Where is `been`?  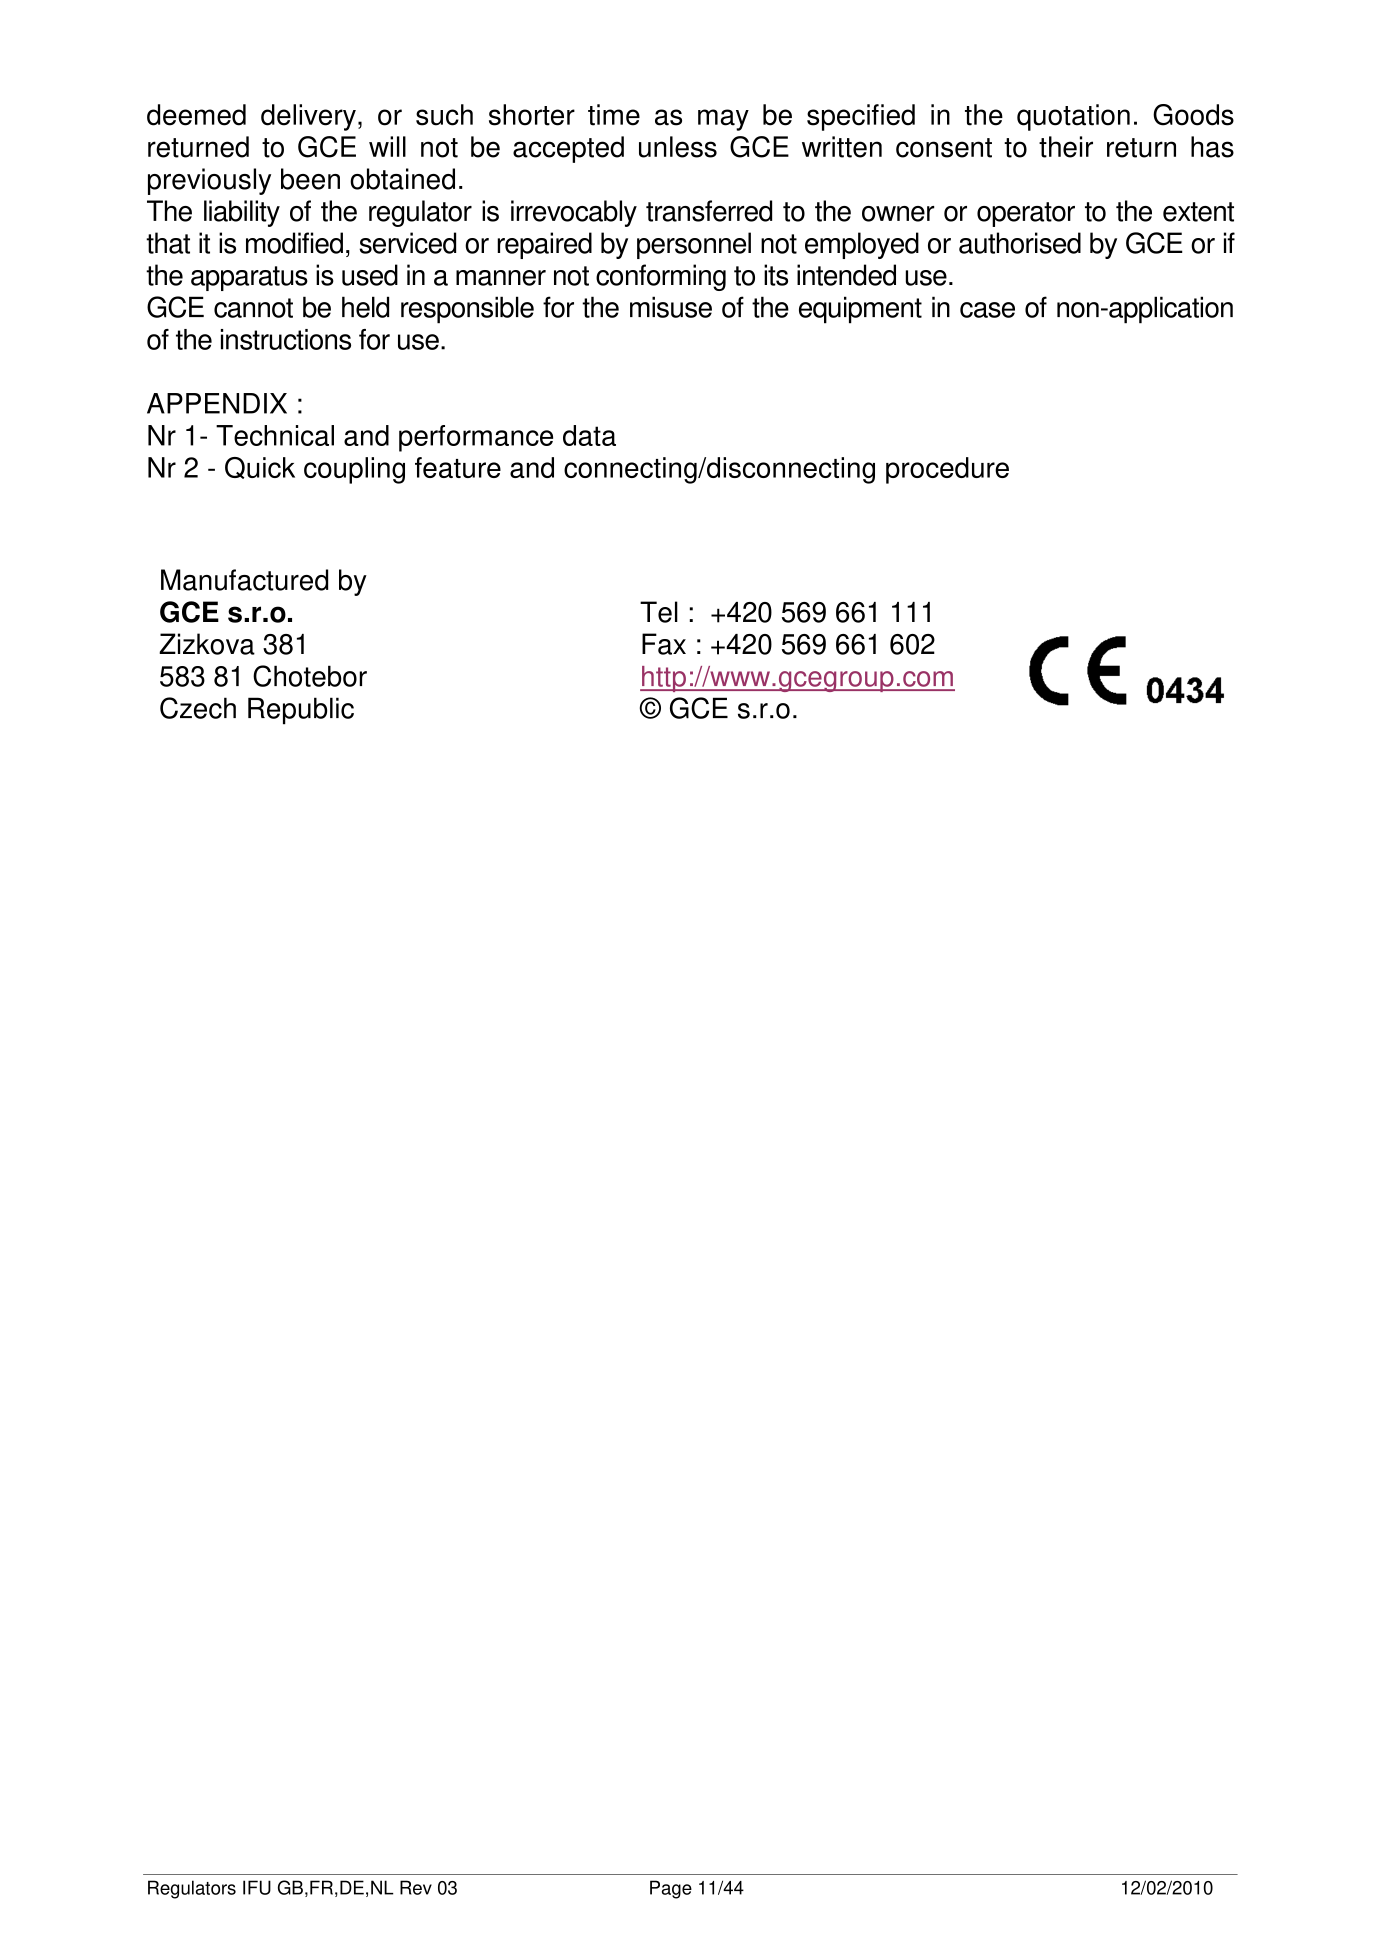 been is located at coordinates (310, 179).
